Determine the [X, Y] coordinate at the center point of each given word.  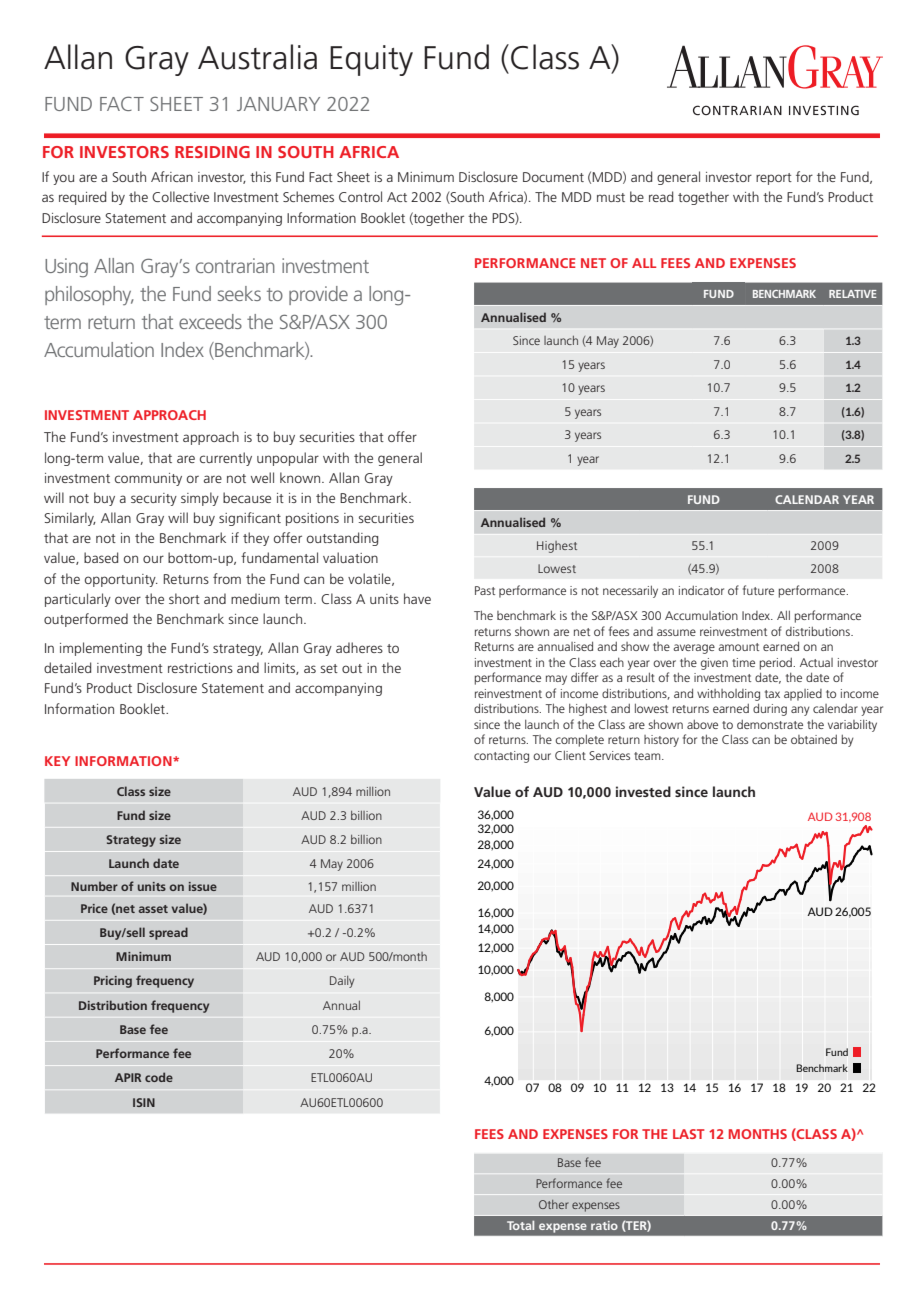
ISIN [144, 1102]
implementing [101, 649]
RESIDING [212, 152]
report [774, 179]
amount [738, 647]
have [417, 598]
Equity [371, 60]
